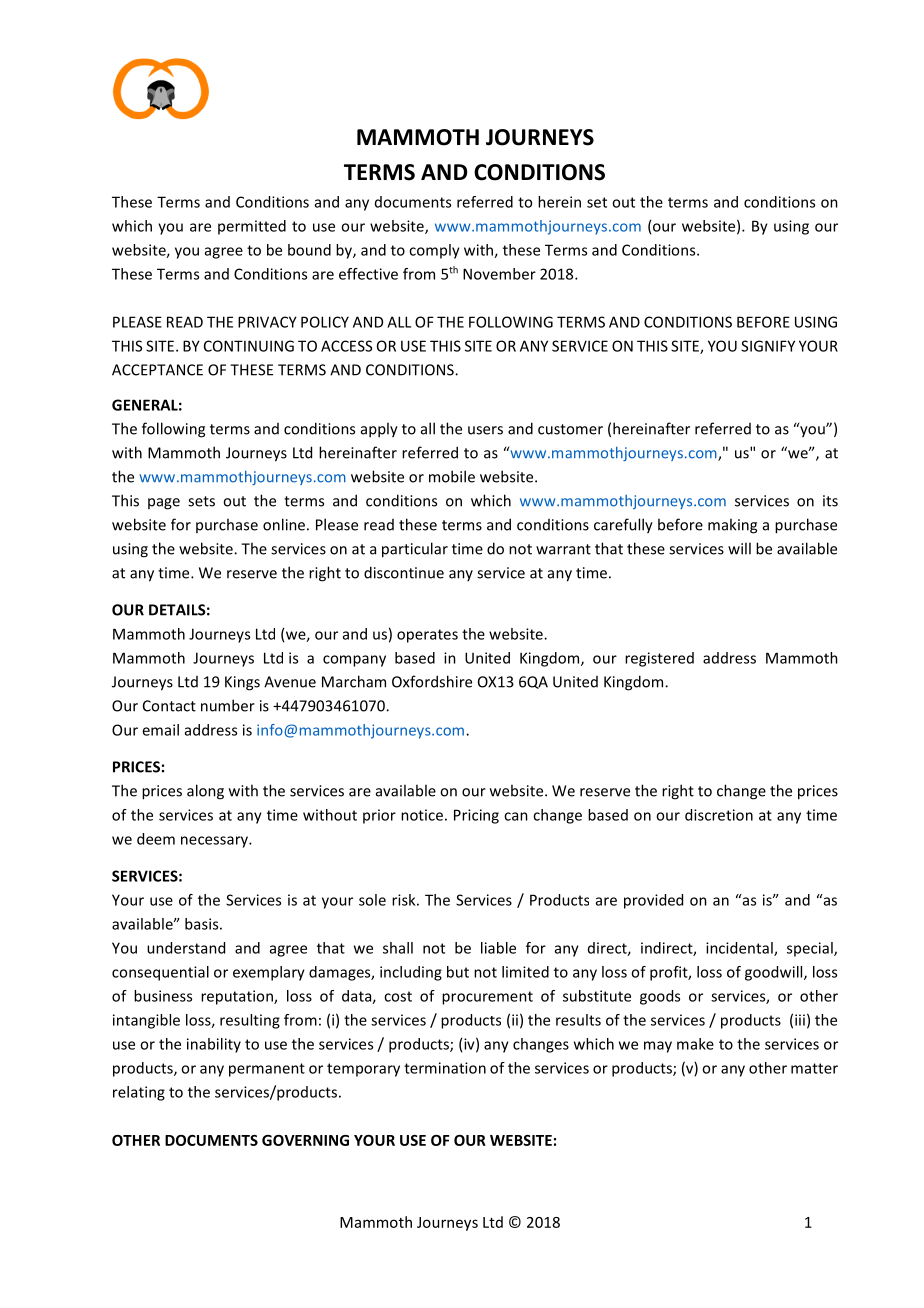 The image size is (924, 1308). Describe the element at coordinates (719, 815) in the screenshot. I see `discretion` at that location.
